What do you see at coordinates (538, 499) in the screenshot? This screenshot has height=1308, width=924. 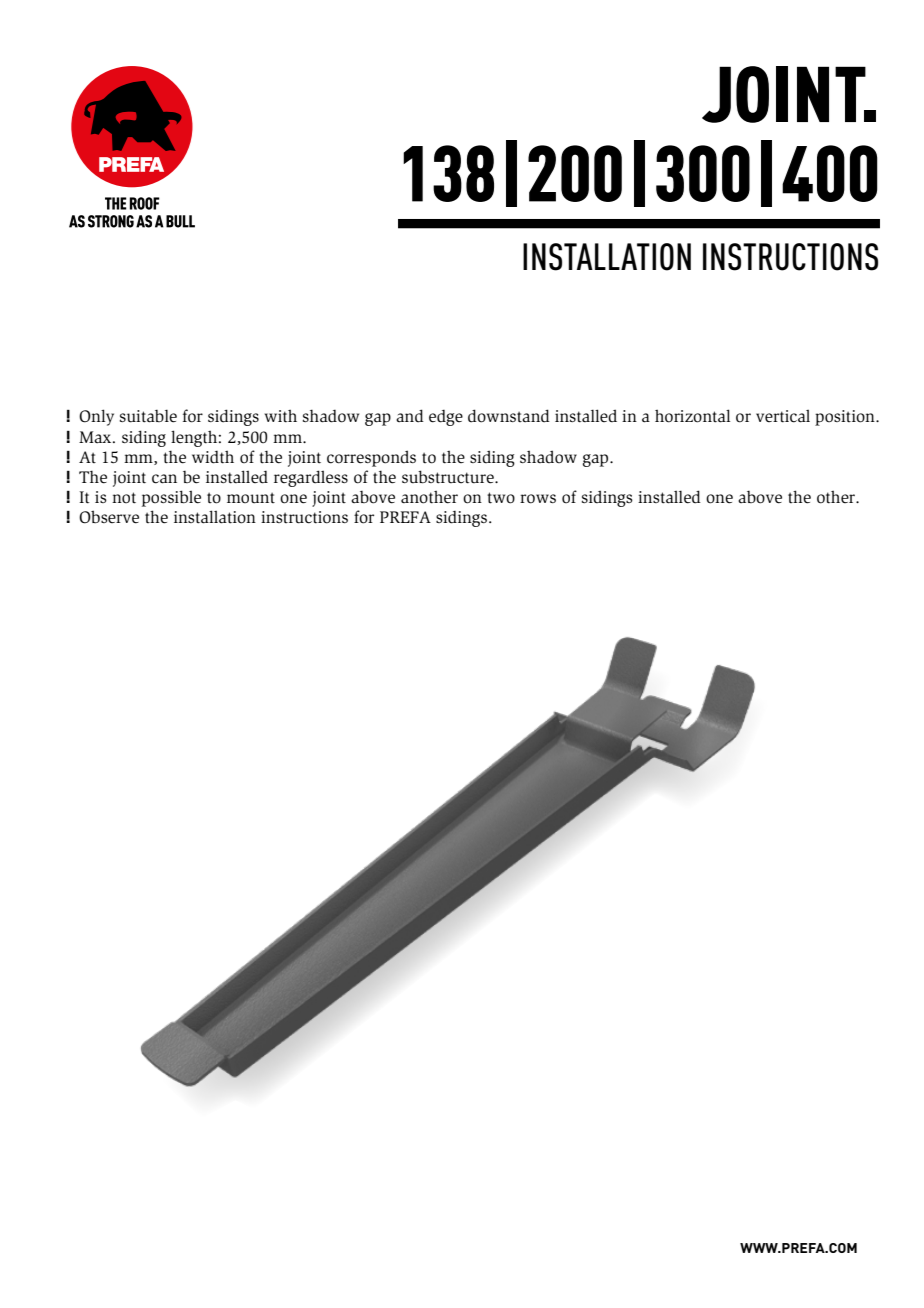 I see `rows` at bounding box center [538, 499].
